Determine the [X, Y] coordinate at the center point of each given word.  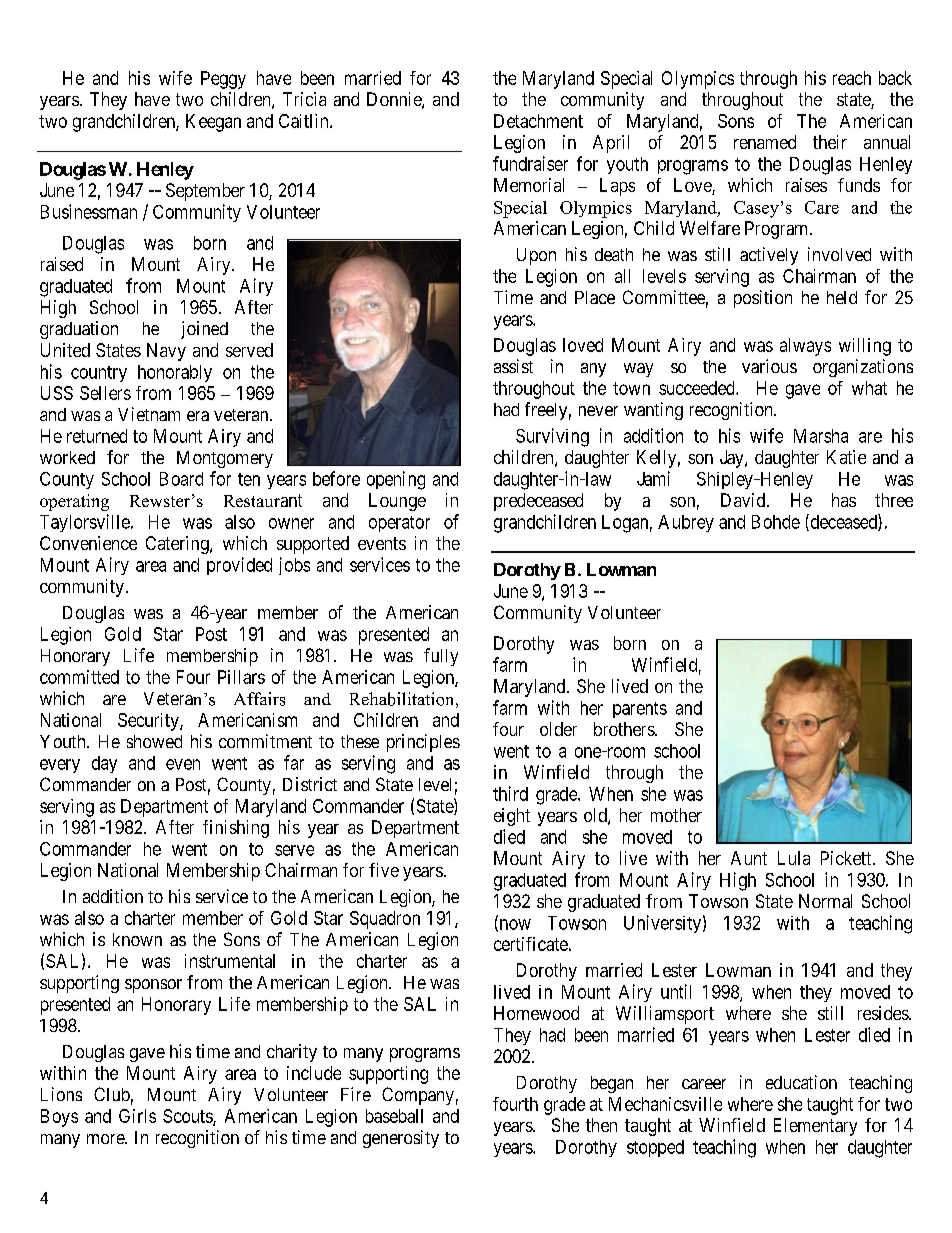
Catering [178, 545]
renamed [765, 142]
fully [441, 657]
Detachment [538, 121]
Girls [137, 1116]
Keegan [213, 123]
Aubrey [686, 523]
